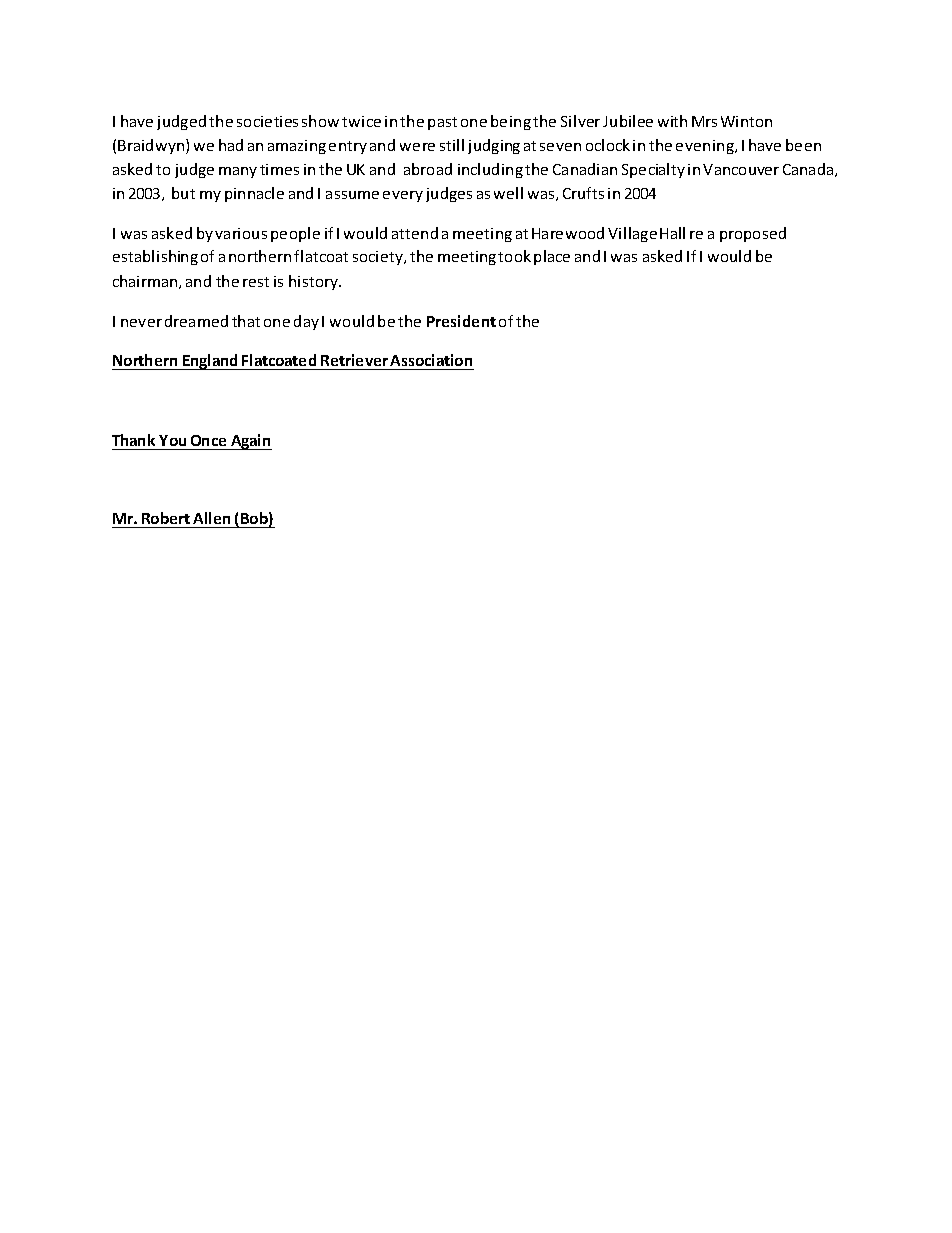 This screenshot has height=1233, width=952. What do you see at coordinates (196, 321) in the screenshot?
I see `dreamed` at bounding box center [196, 321].
